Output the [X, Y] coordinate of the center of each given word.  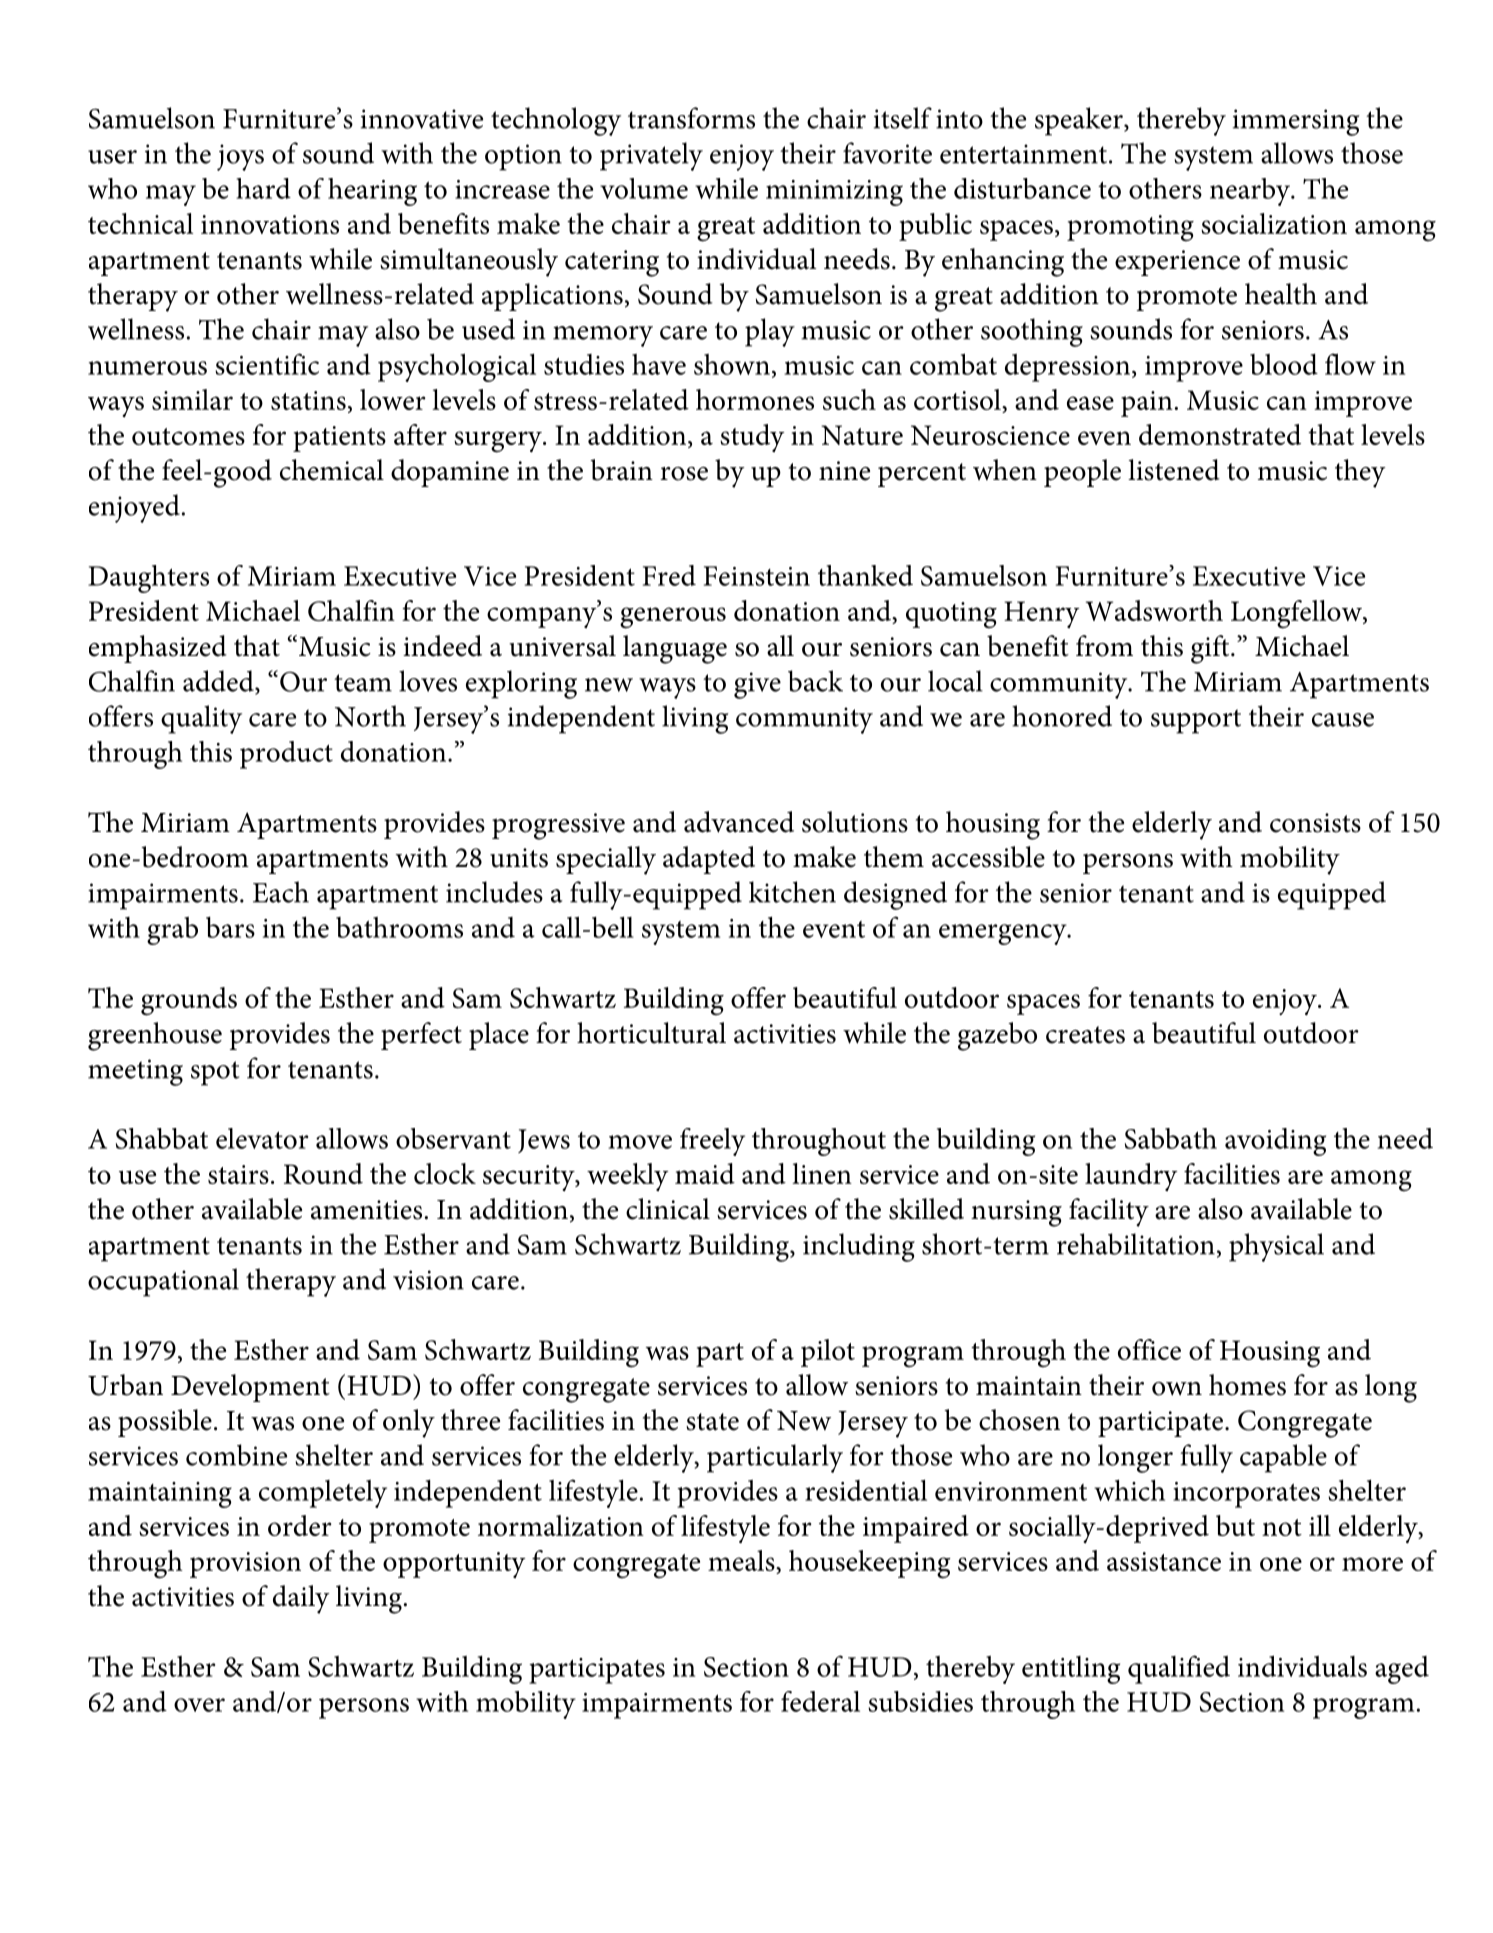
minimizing [834, 193]
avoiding [1275, 1142]
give [757, 685]
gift [1211, 649]
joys [240, 157]
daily [301, 1599]
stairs [238, 1174]
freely [712, 1142]
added [219, 682]
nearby [1251, 192]
